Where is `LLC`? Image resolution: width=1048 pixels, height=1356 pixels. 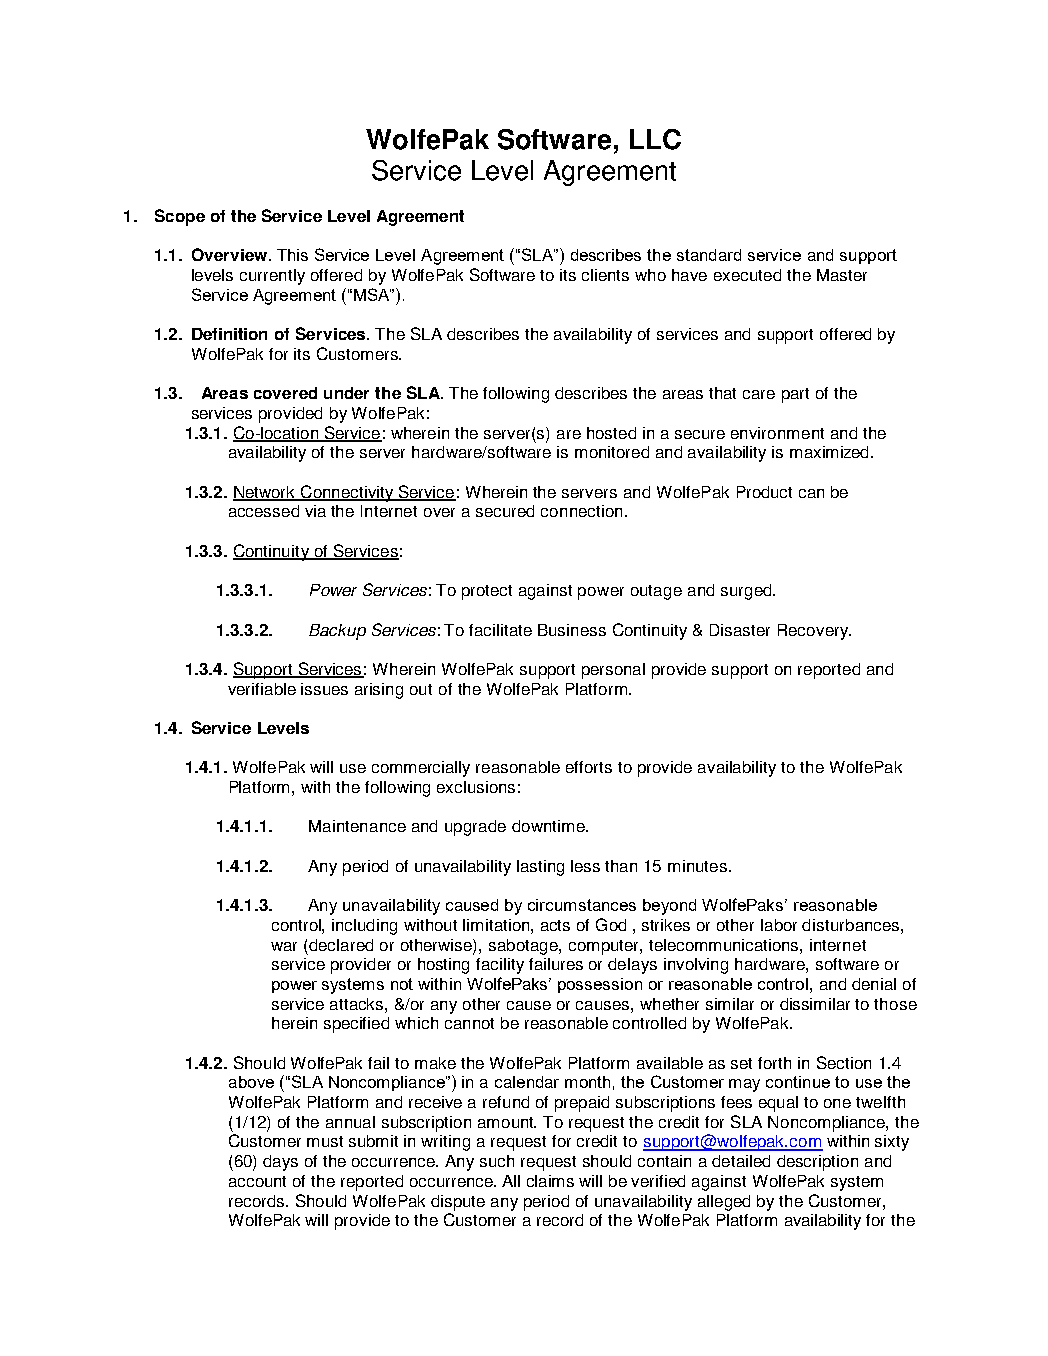 LLC is located at coordinates (655, 139).
